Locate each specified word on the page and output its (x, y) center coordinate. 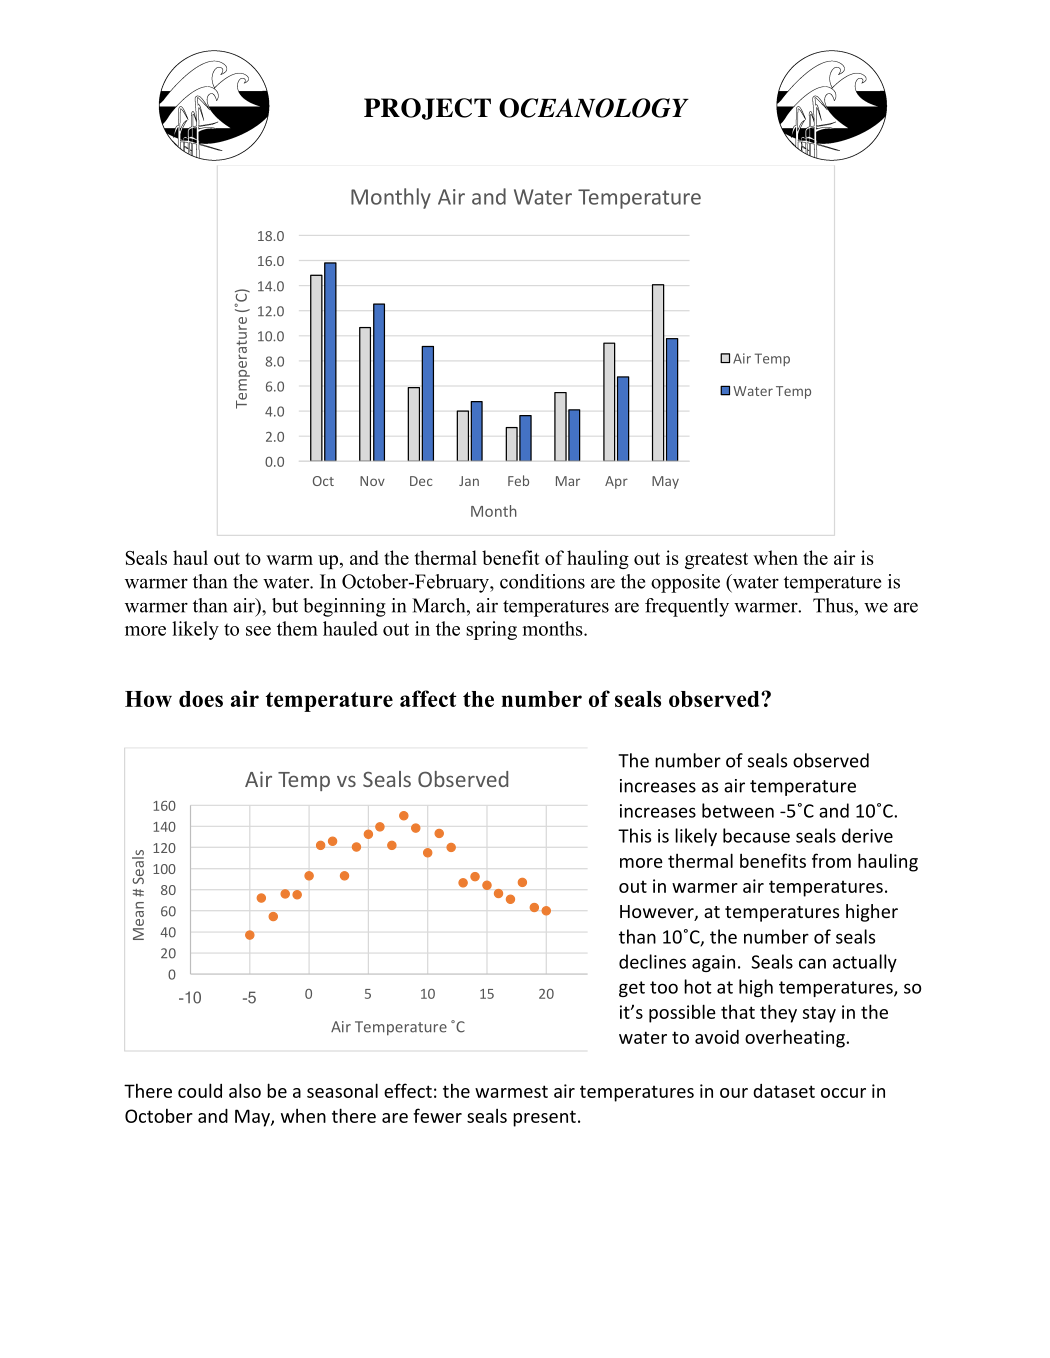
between (738, 810)
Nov (372, 481)
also (245, 1090)
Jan (469, 481)
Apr (616, 482)
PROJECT (427, 109)
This (634, 835)
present (544, 1118)
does (201, 699)
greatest (716, 560)
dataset (784, 1091)
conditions (542, 581)
